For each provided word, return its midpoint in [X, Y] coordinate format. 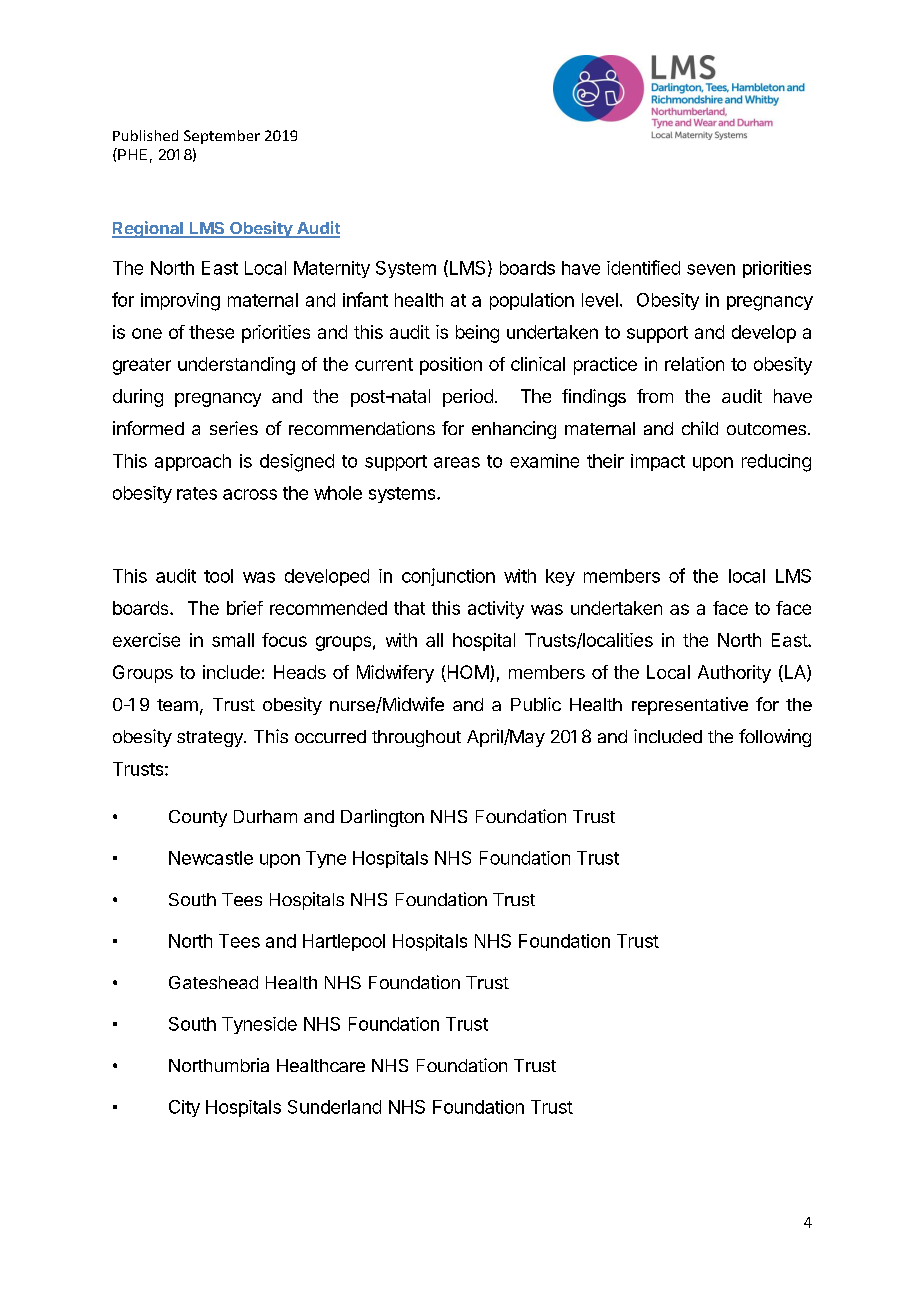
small [233, 640]
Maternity [332, 269]
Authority [734, 674]
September [222, 137]
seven [711, 269]
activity [496, 610]
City [184, 1108]
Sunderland [334, 1107]
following [775, 738]
